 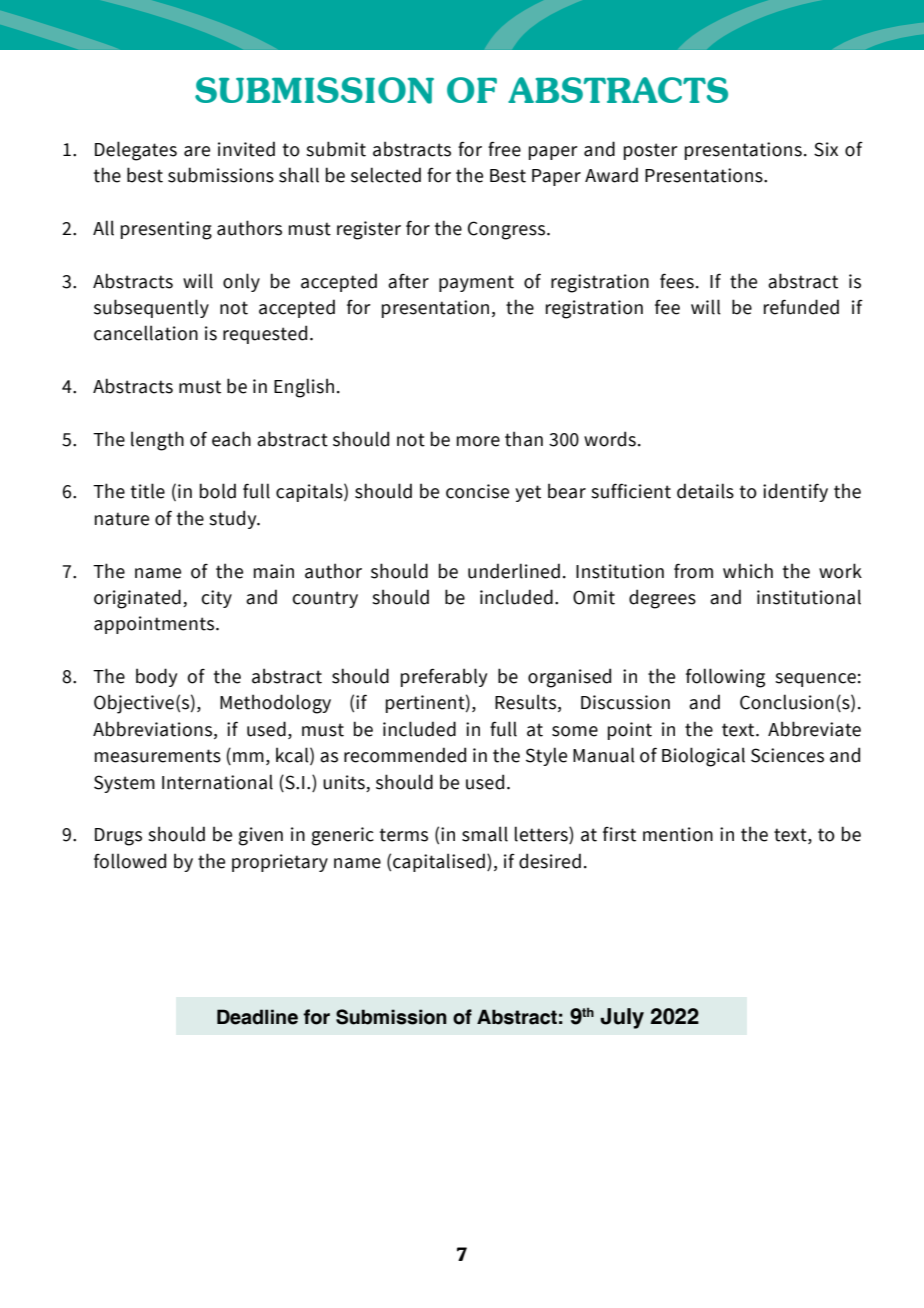 What do you see at coordinates (504, 149) in the screenshot?
I see `free` at bounding box center [504, 149].
